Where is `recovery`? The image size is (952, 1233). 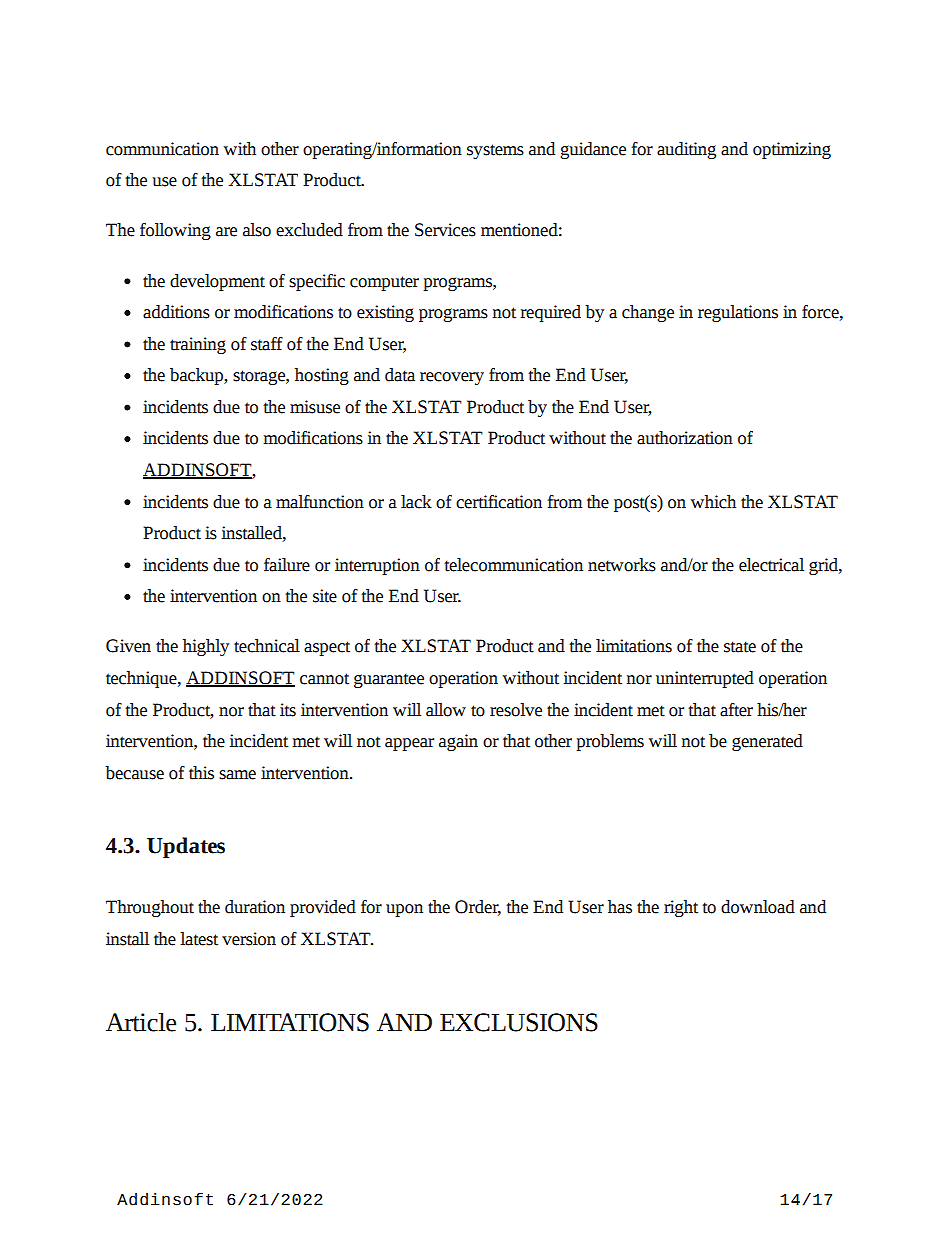 recovery is located at coordinates (452, 378).
